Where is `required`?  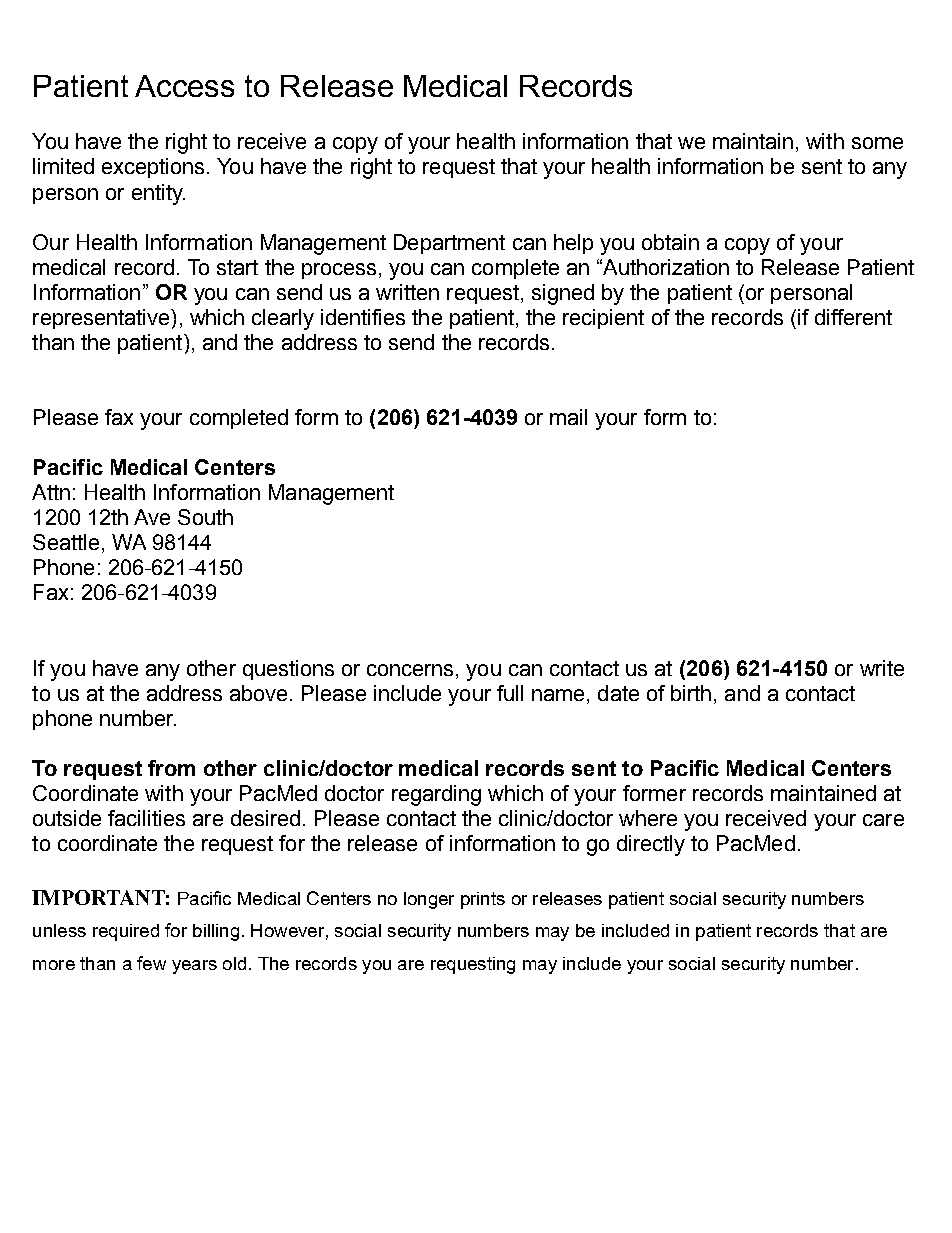
required is located at coordinates (126, 932).
